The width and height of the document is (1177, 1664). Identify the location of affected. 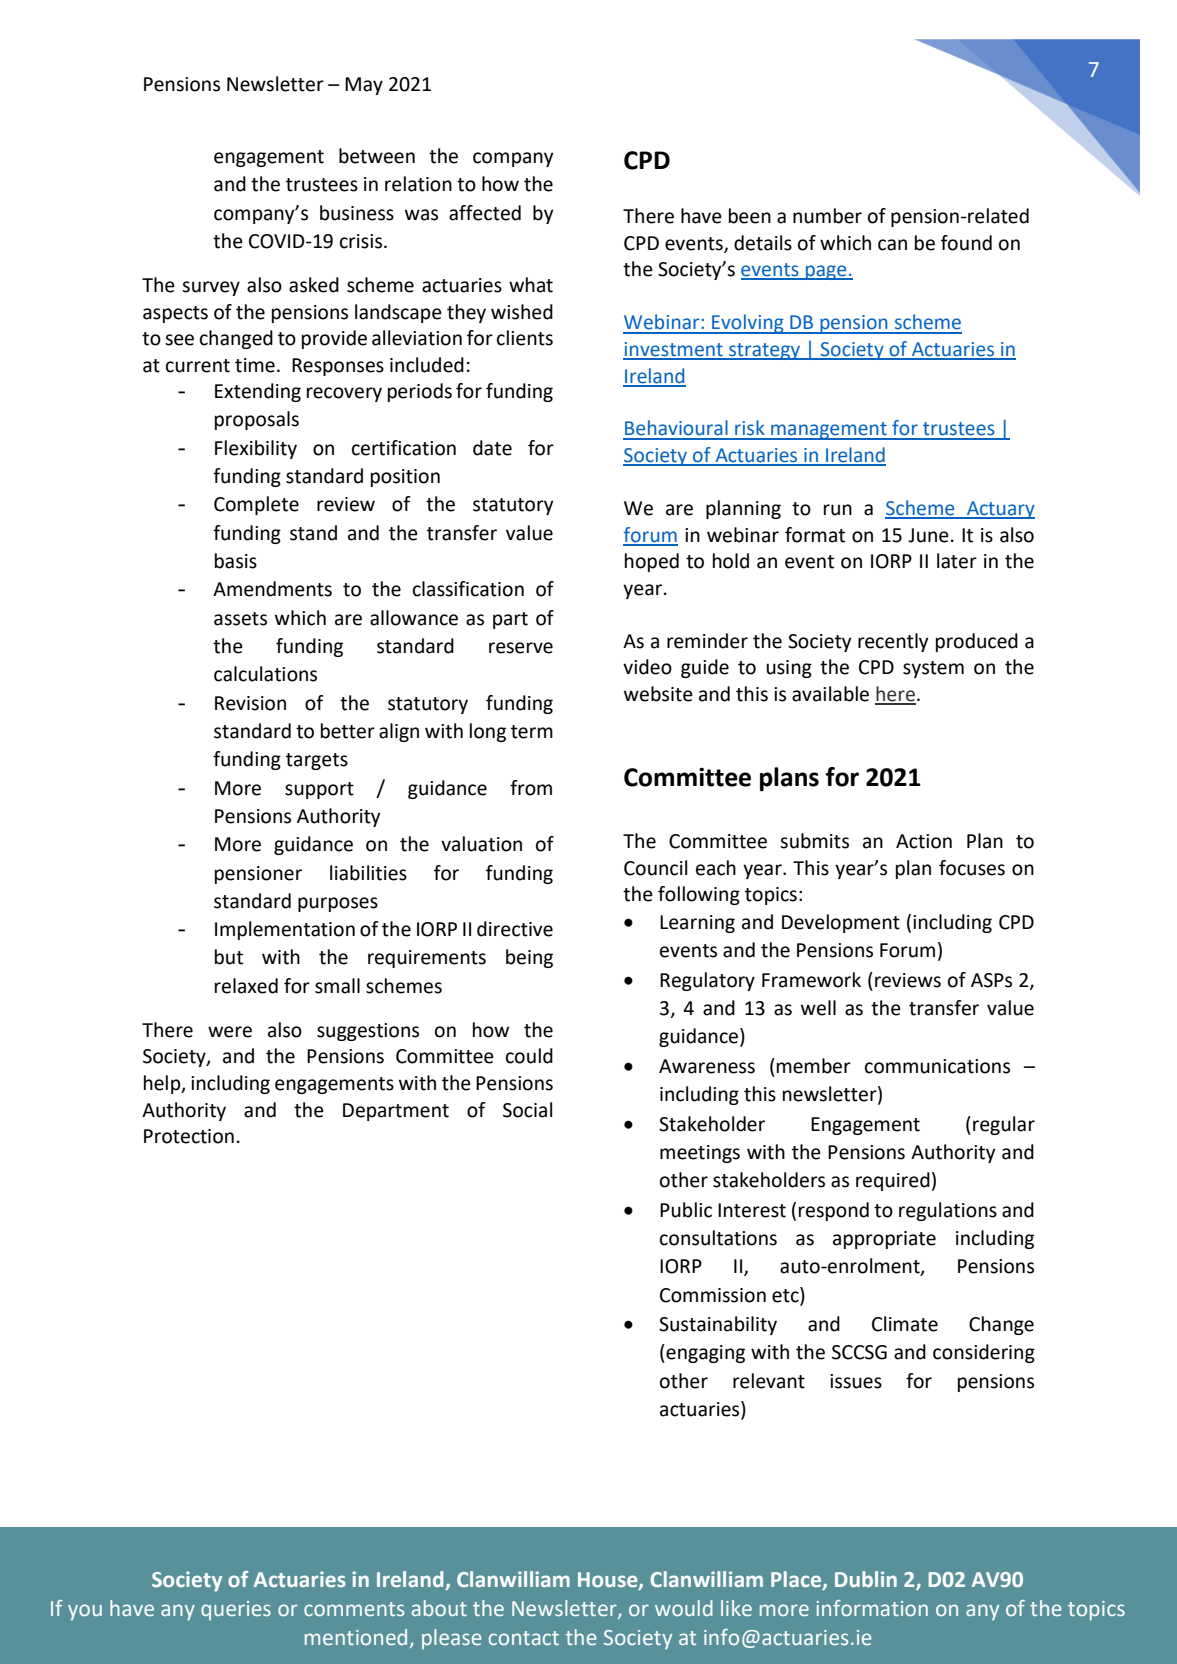
(485, 213).
